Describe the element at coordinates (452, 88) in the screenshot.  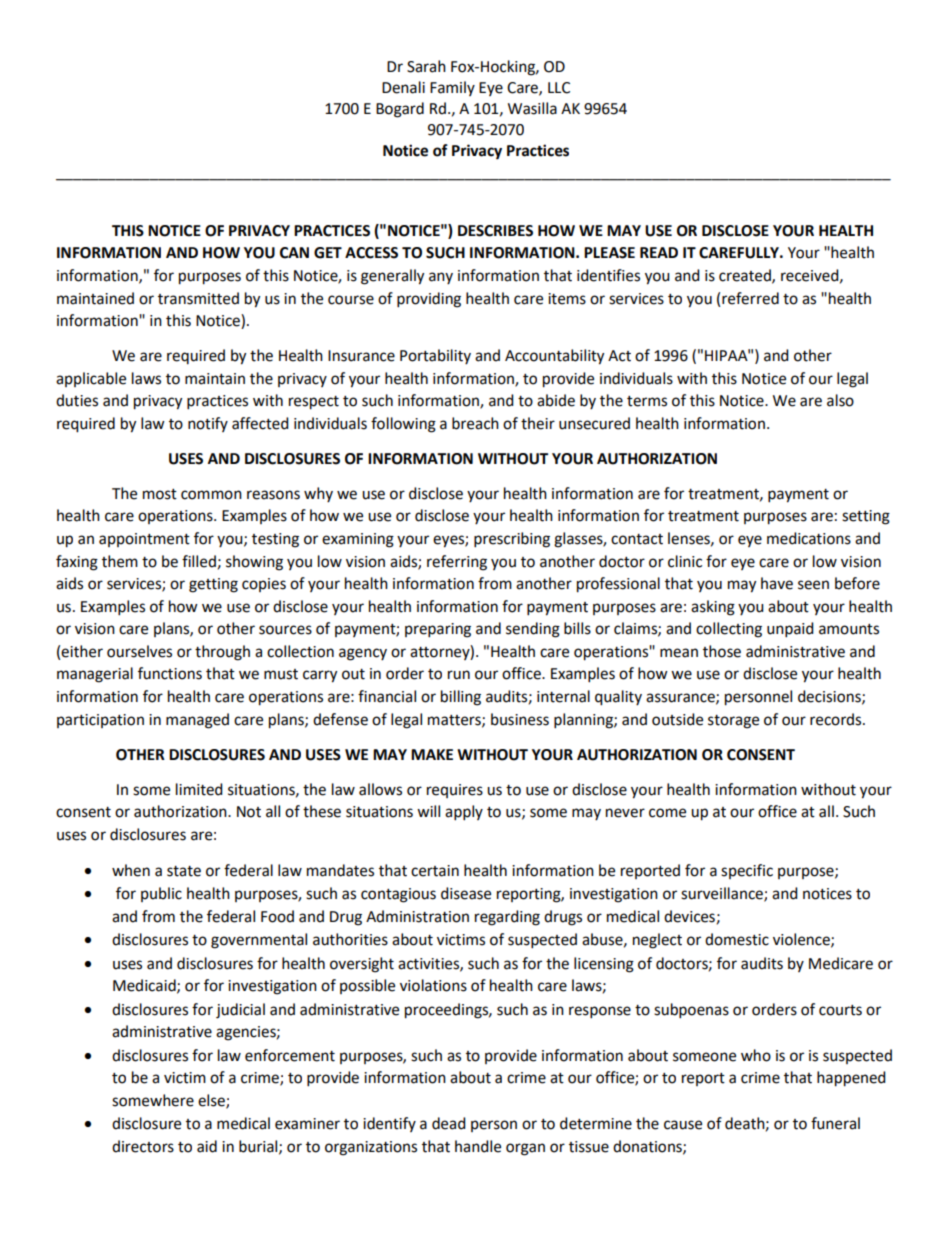
I see `Family` at that location.
